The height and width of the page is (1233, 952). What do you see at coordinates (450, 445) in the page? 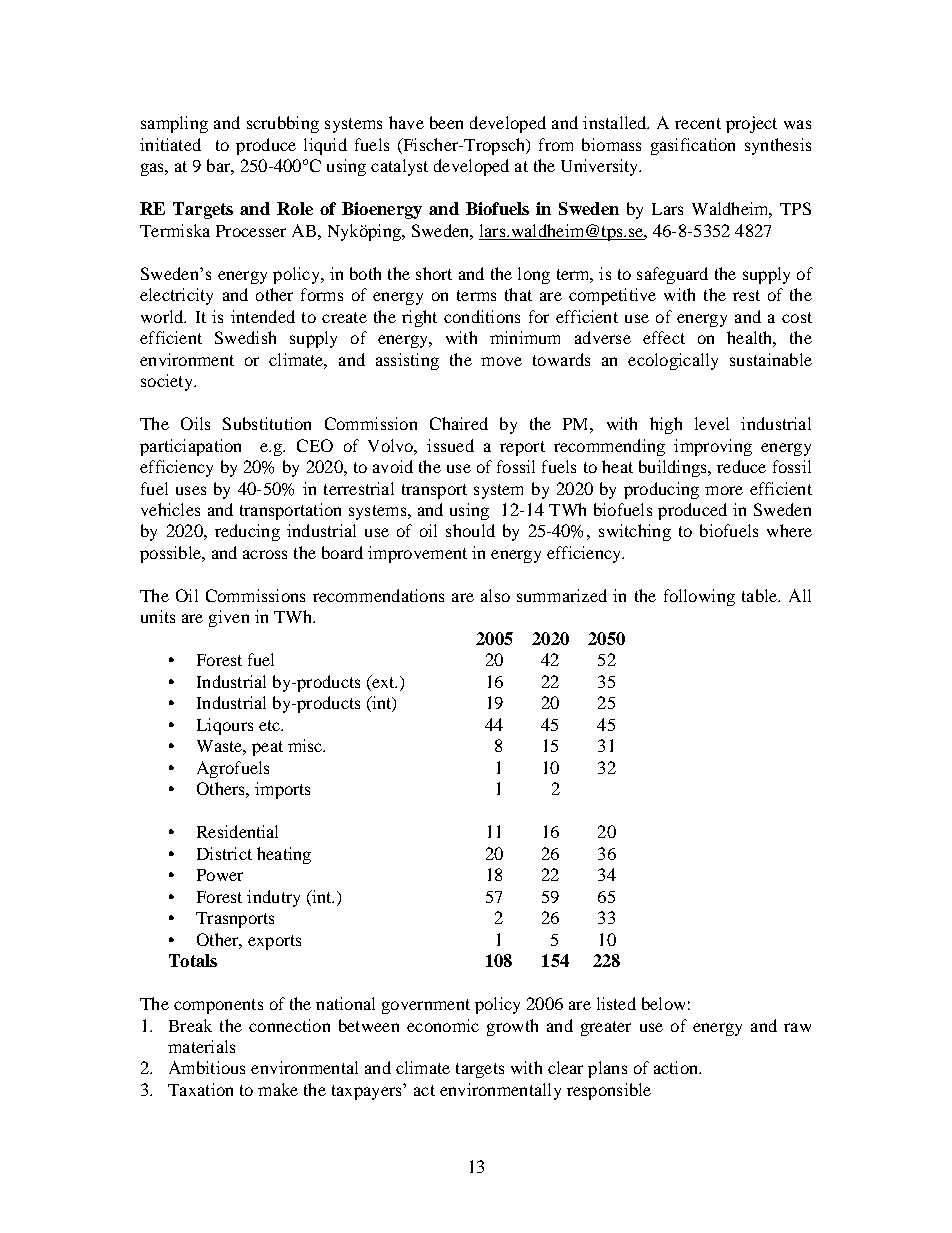
I see `issued` at bounding box center [450, 445].
